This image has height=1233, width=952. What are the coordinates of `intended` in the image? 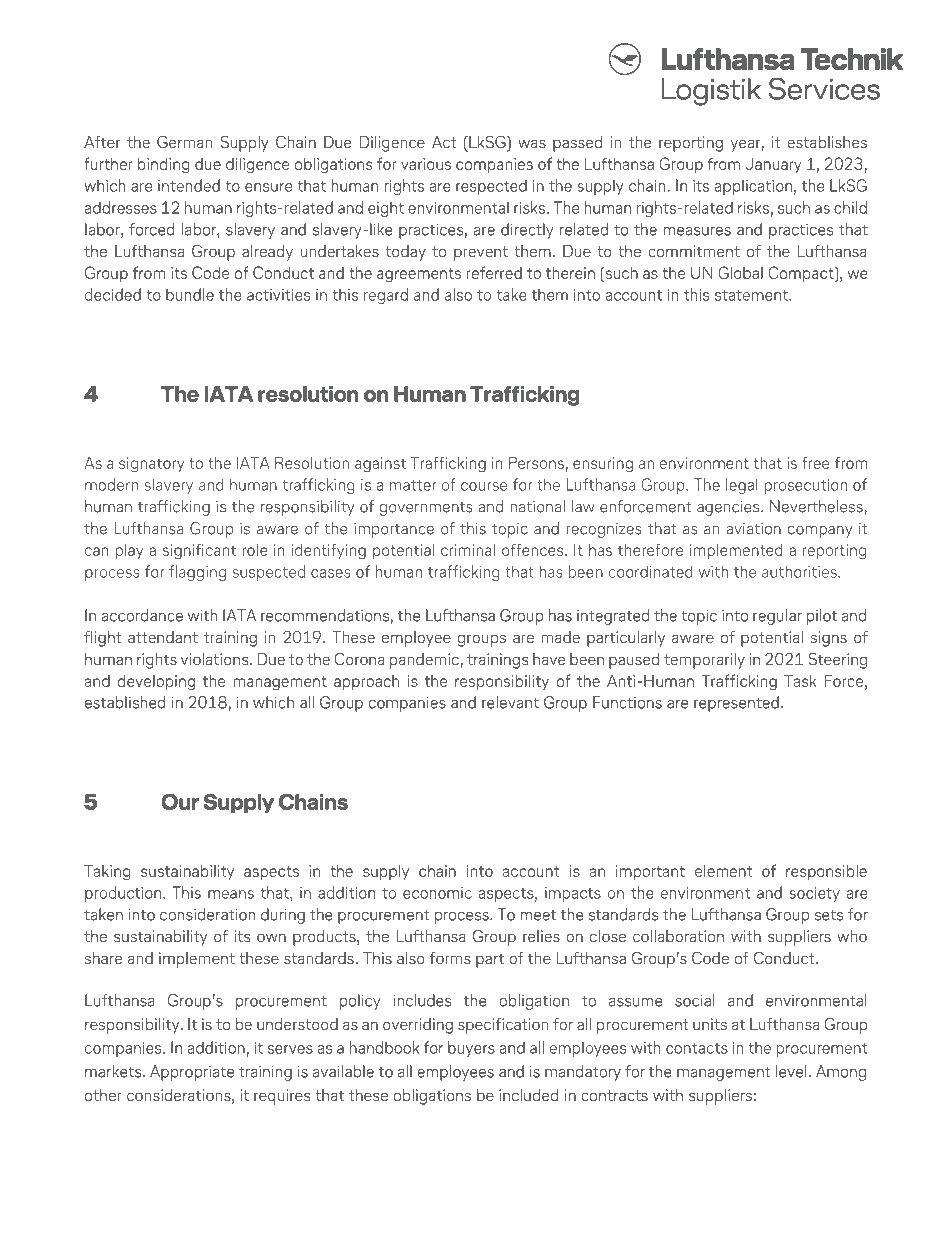 It's located at (189, 185).
